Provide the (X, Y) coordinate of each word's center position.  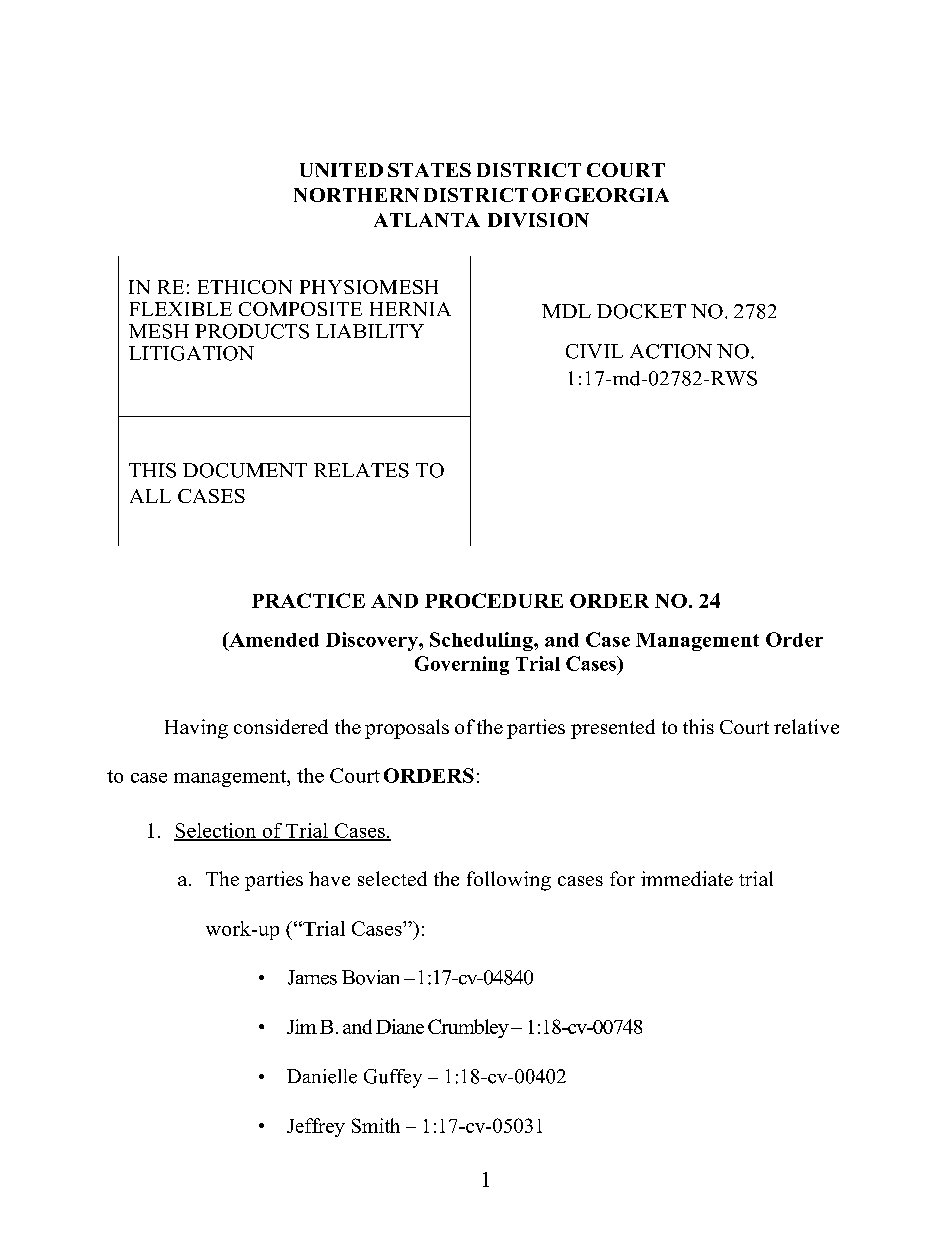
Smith (376, 1125)
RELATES (361, 470)
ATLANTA (427, 220)
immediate (687, 878)
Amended (273, 639)
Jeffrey (316, 1127)
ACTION (671, 351)
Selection (216, 831)
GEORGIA (617, 195)
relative (806, 726)
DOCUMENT (245, 470)
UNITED (341, 170)
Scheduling (482, 641)
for (622, 878)
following (509, 881)
